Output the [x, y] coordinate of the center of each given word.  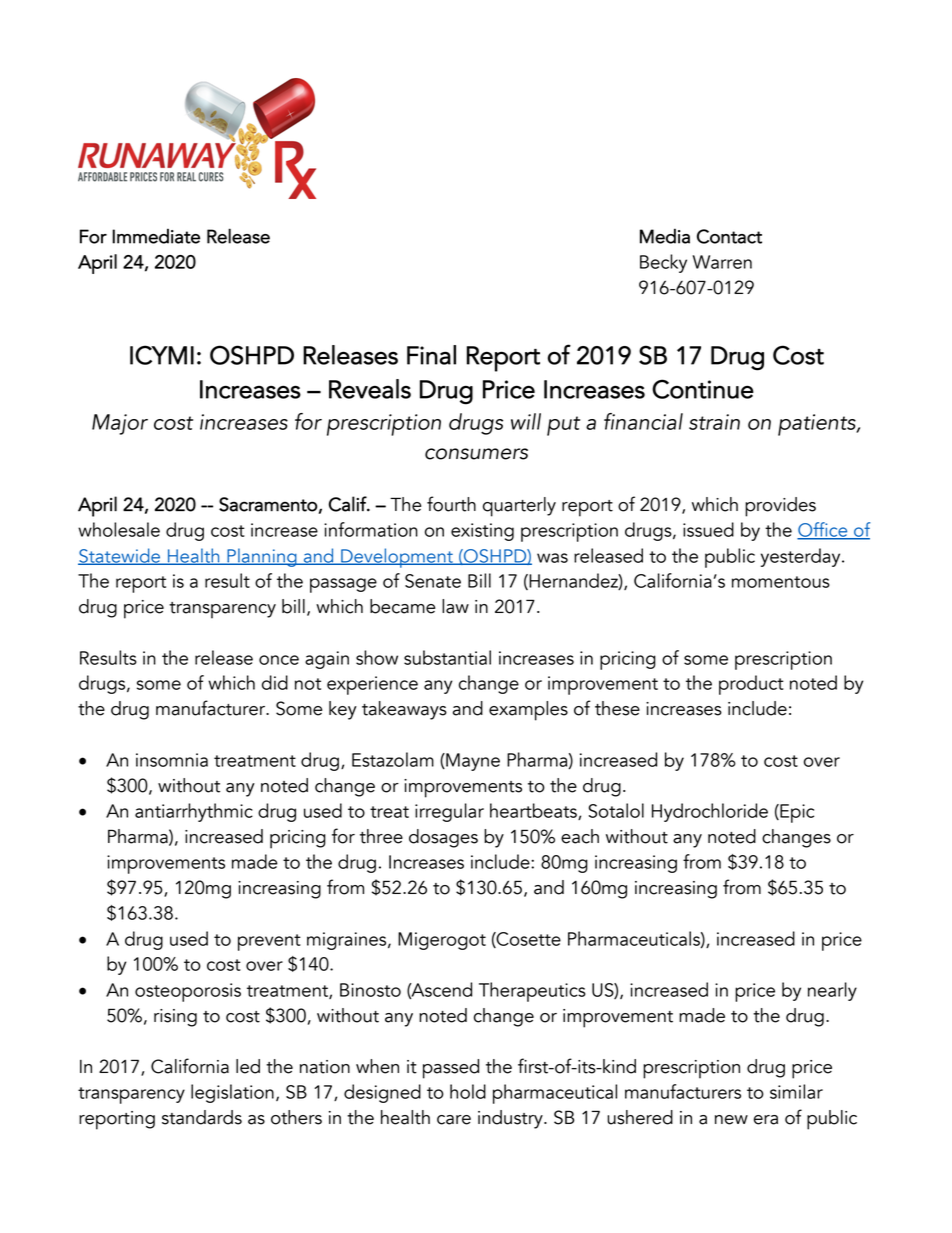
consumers [476, 454]
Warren [722, 262]
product [751, 685]
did [275, 682]
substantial [447, 657]
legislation [232, 1093]
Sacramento [268, 504]
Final [431, 355]
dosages [443, 838]
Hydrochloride [710, 812]
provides [780, 507]
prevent [269, 942]
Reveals [370, 389]
